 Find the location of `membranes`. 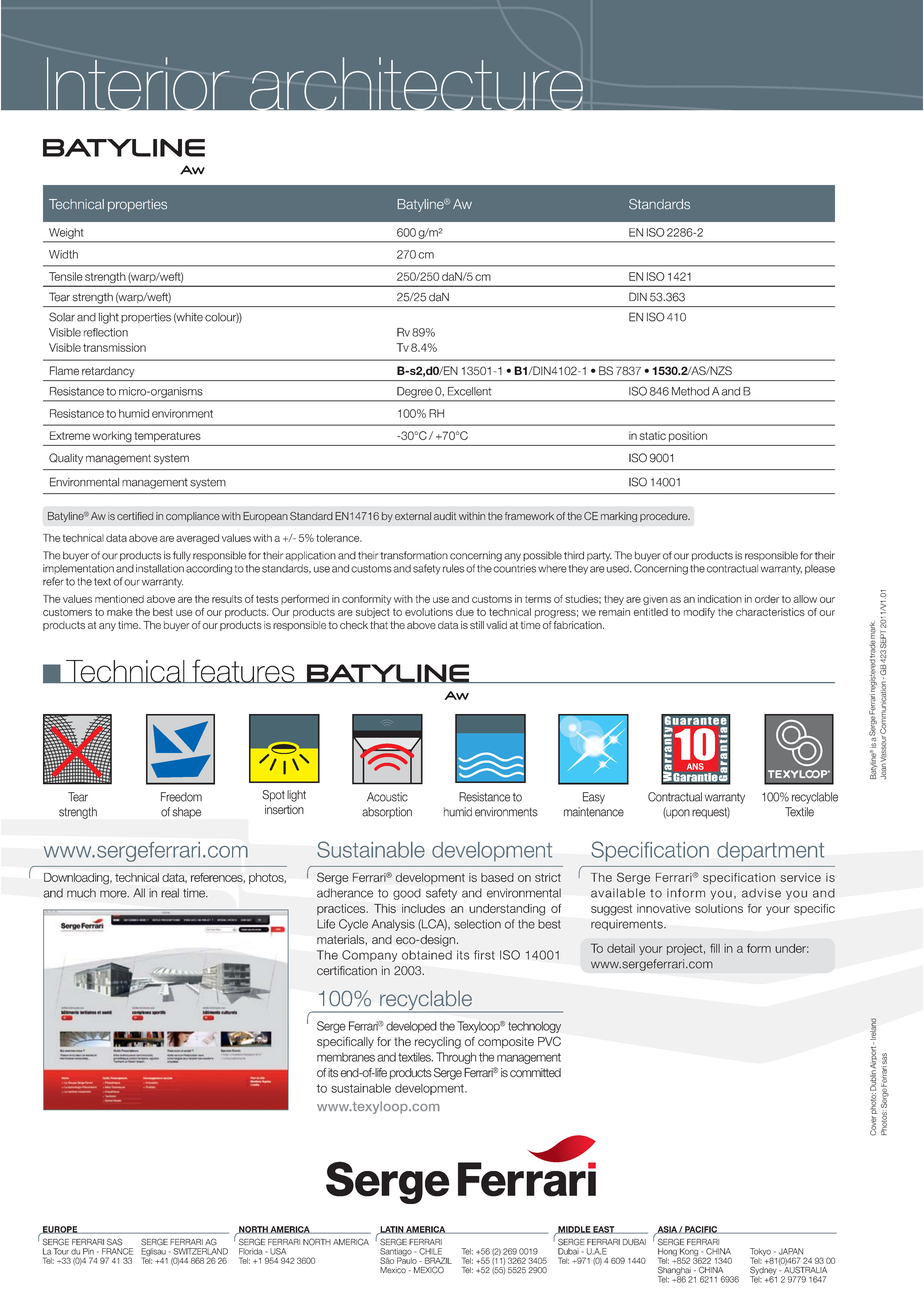

membranes is located at coordinates (346, 1057).
